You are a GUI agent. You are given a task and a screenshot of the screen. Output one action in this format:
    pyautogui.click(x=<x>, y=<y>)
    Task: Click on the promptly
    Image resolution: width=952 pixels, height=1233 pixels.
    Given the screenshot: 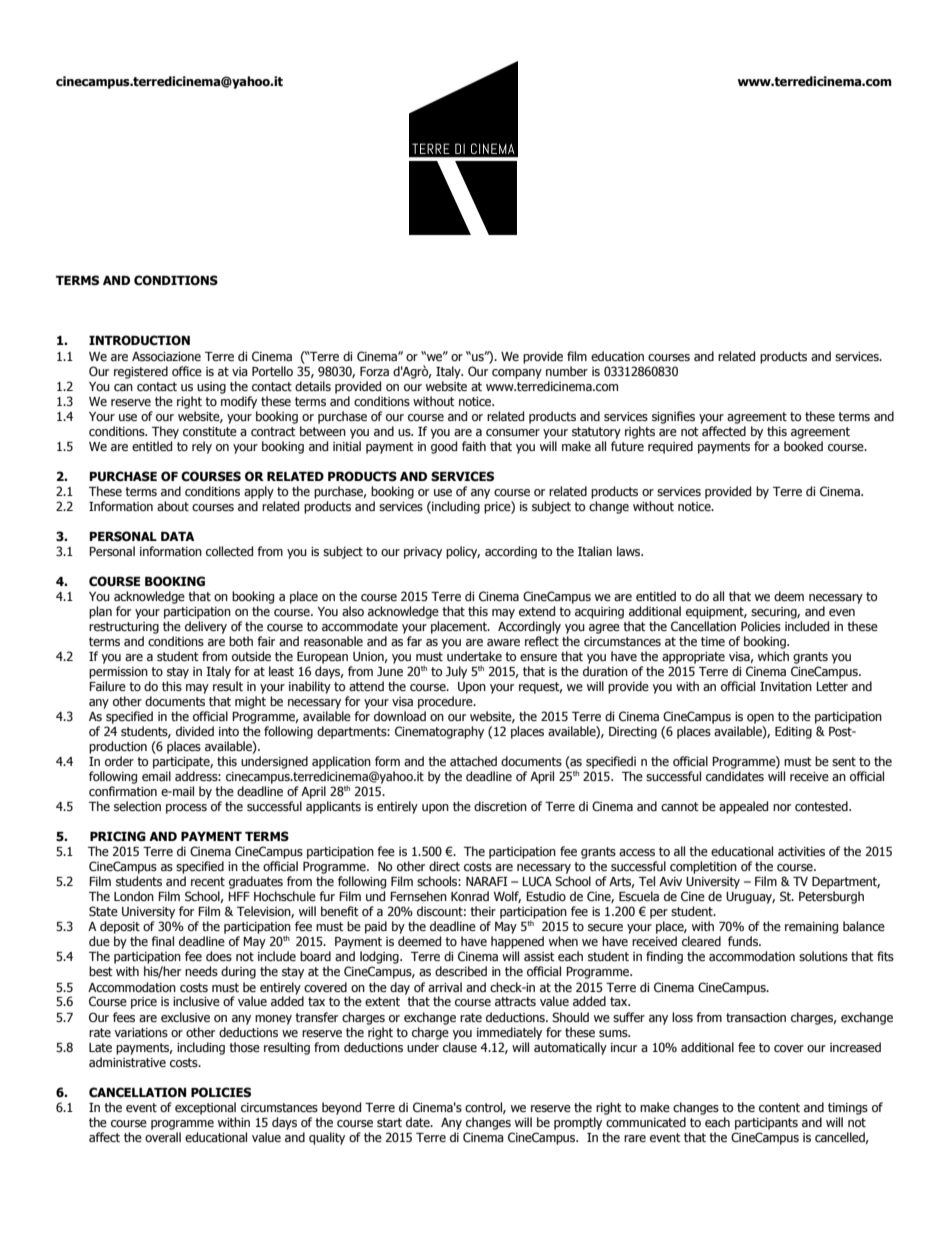 What is the action you would take?
    pyautogui.click(x=578, y=1123)
